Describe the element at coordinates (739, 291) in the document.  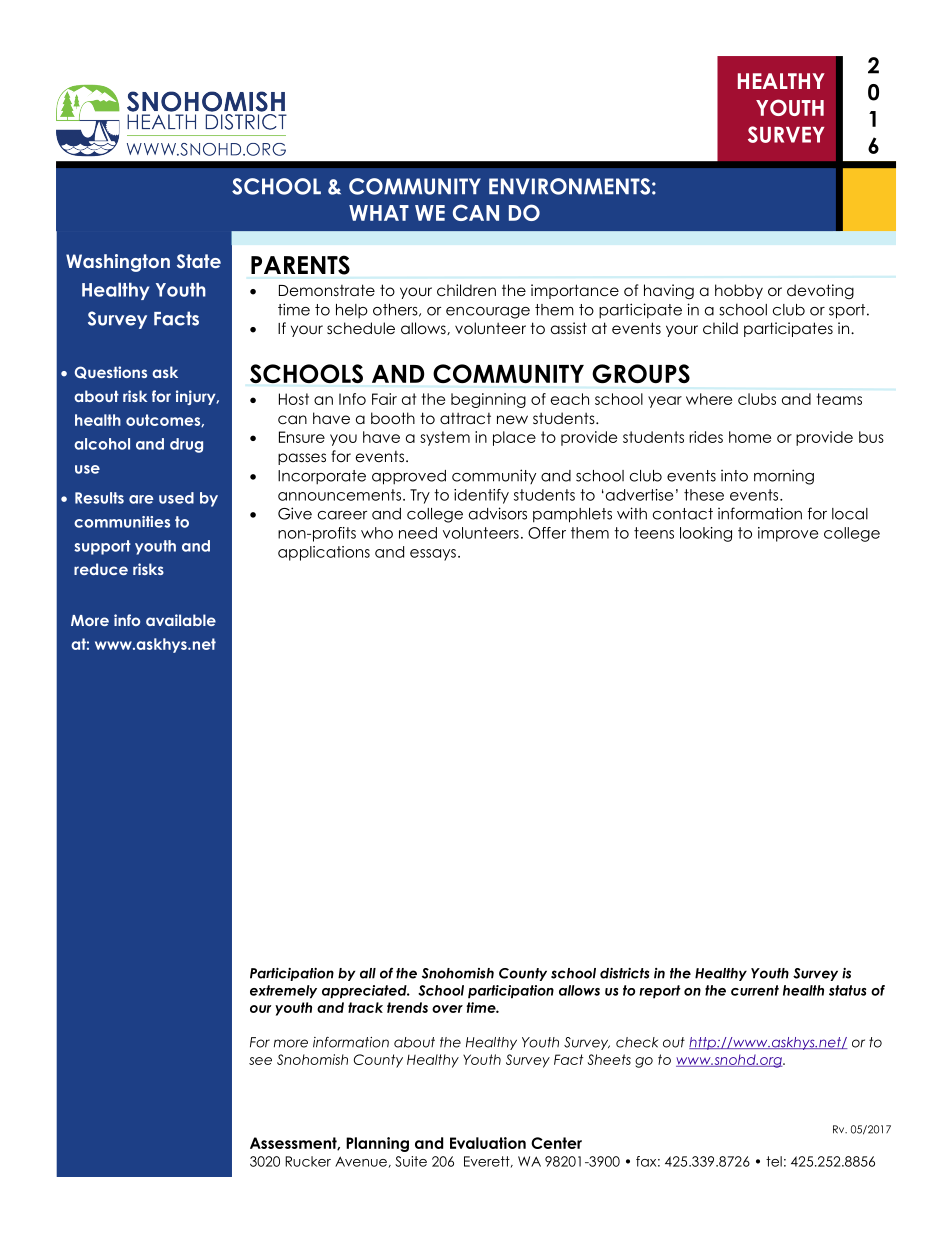
I see `hobby` at that location.
